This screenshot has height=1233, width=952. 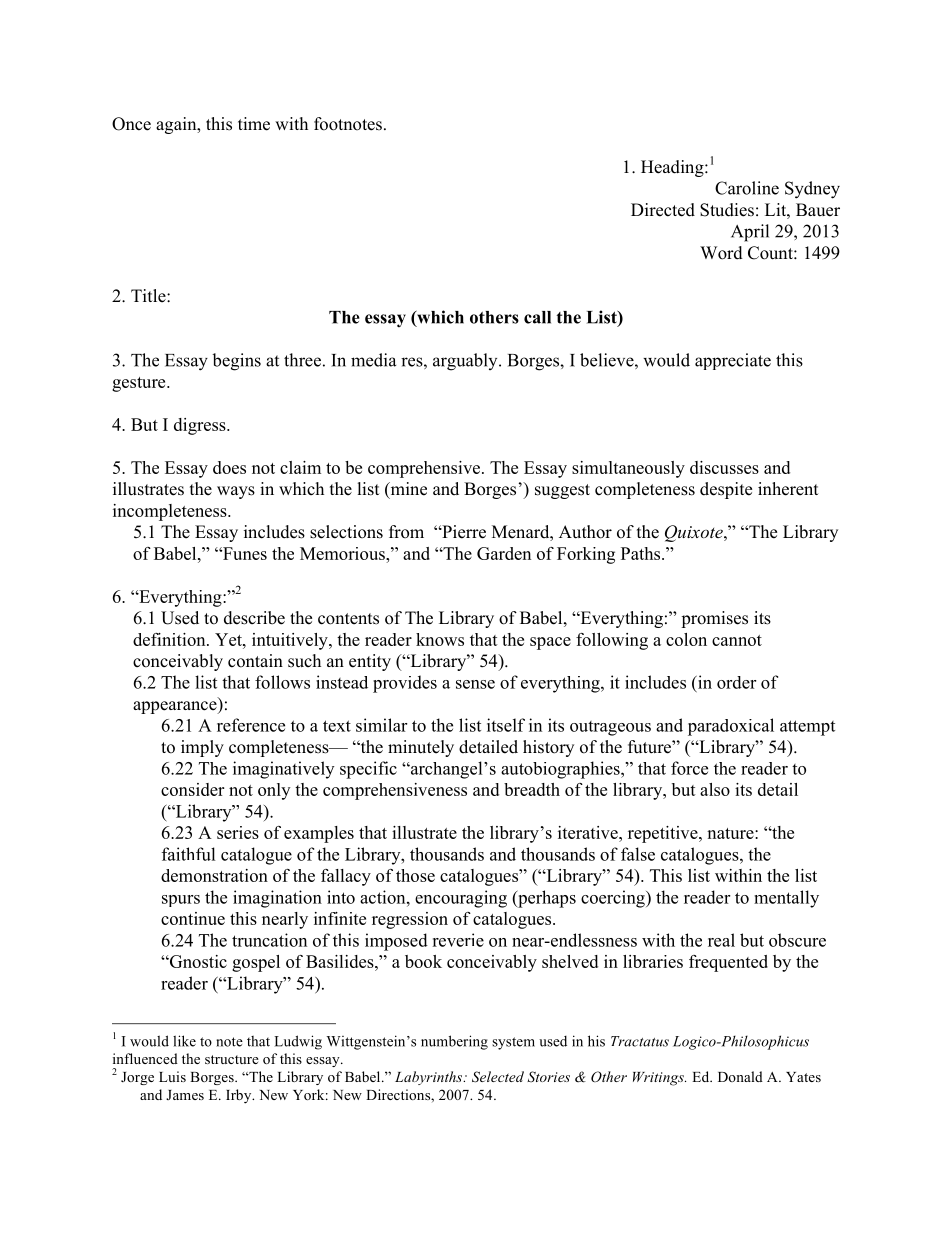 What do you see at coordinates (254, 124) in the screenshot?
I see `time` at bounding box center [254, 124].
